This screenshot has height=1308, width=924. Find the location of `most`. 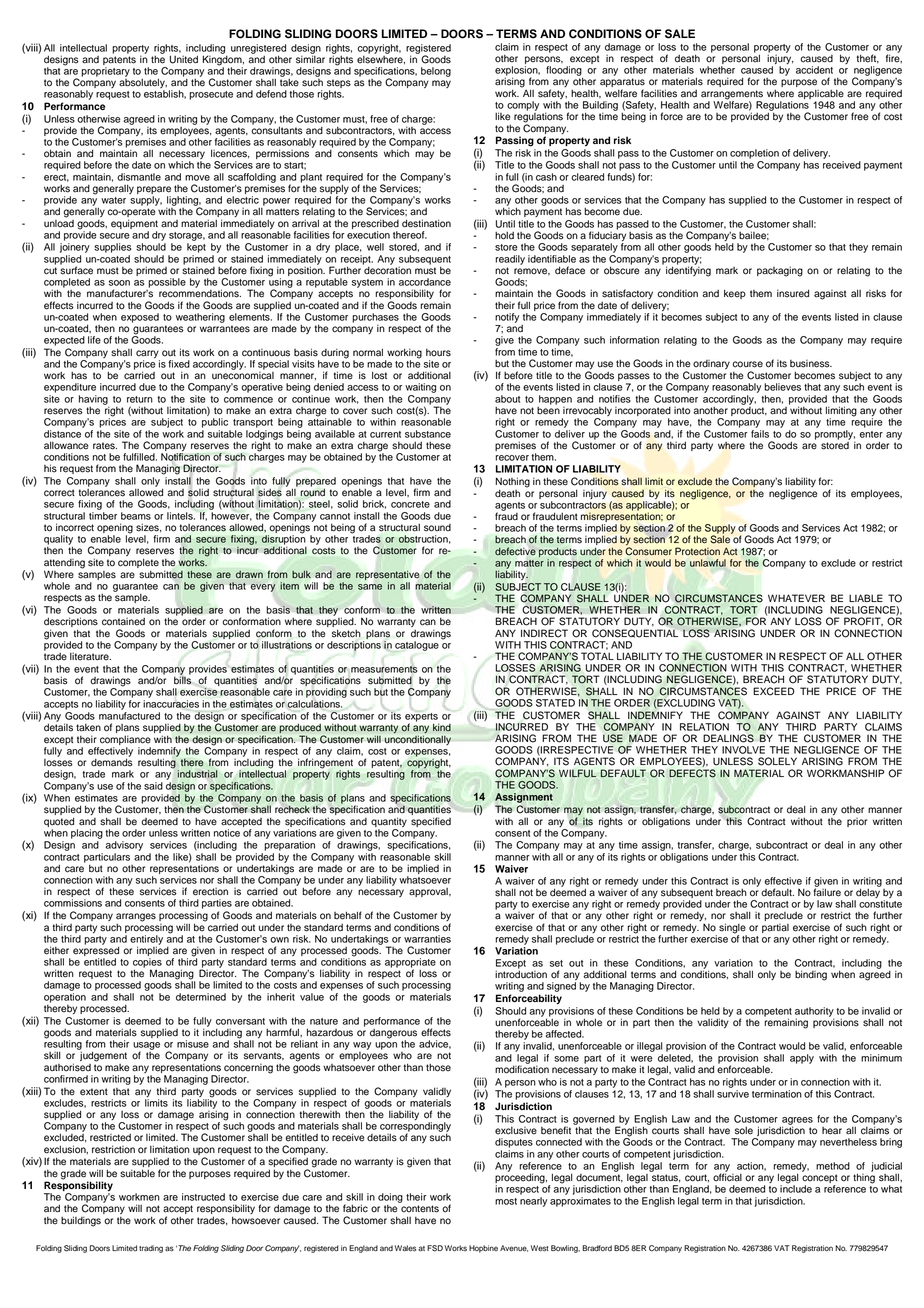

most is located at coordinates (506, 1201).
